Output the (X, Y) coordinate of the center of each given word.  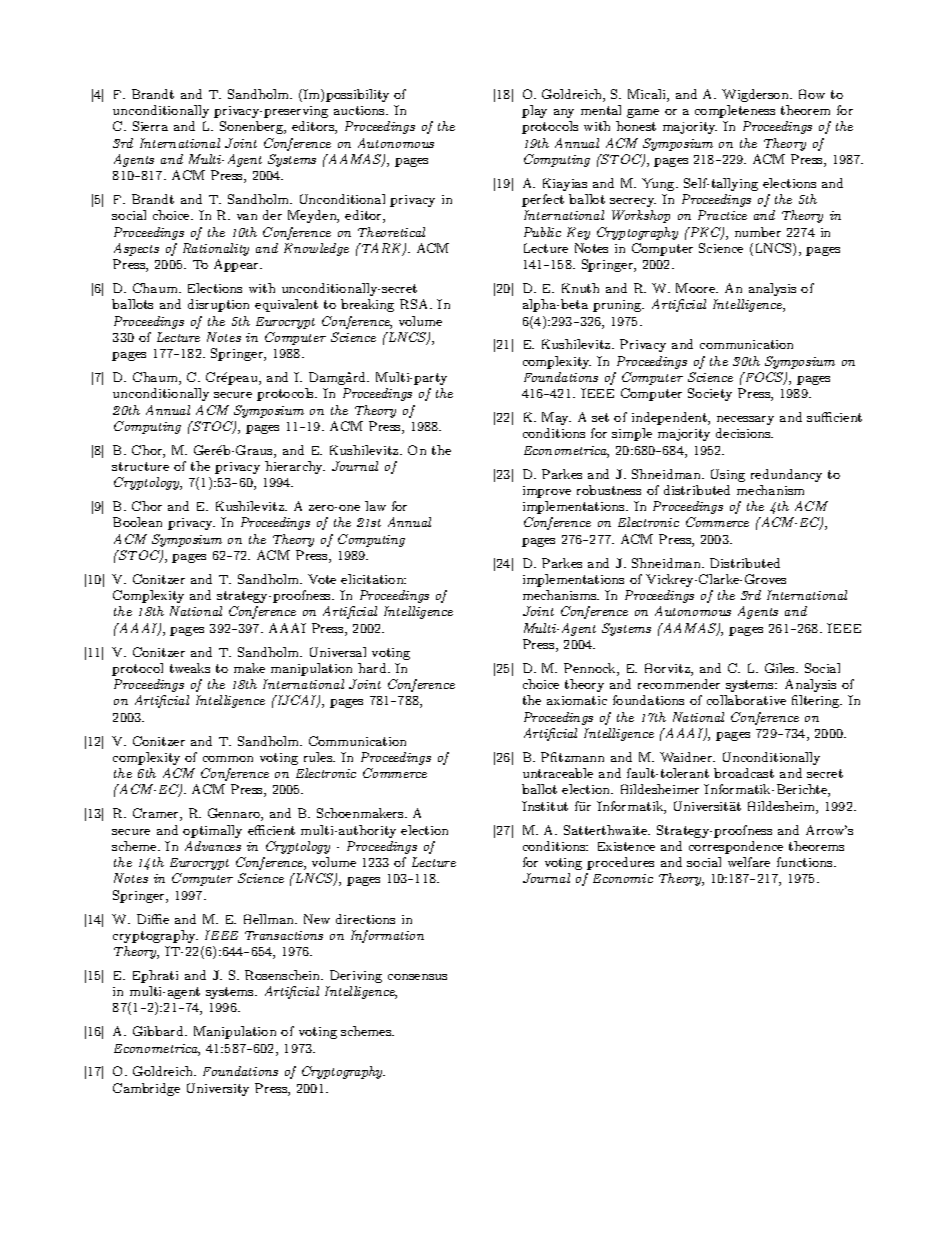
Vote (322, 579)
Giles (781, 668)
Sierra (150, 126)
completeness (735, 111)
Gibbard (159, 1031)
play (534, 111)
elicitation (373, 579)
